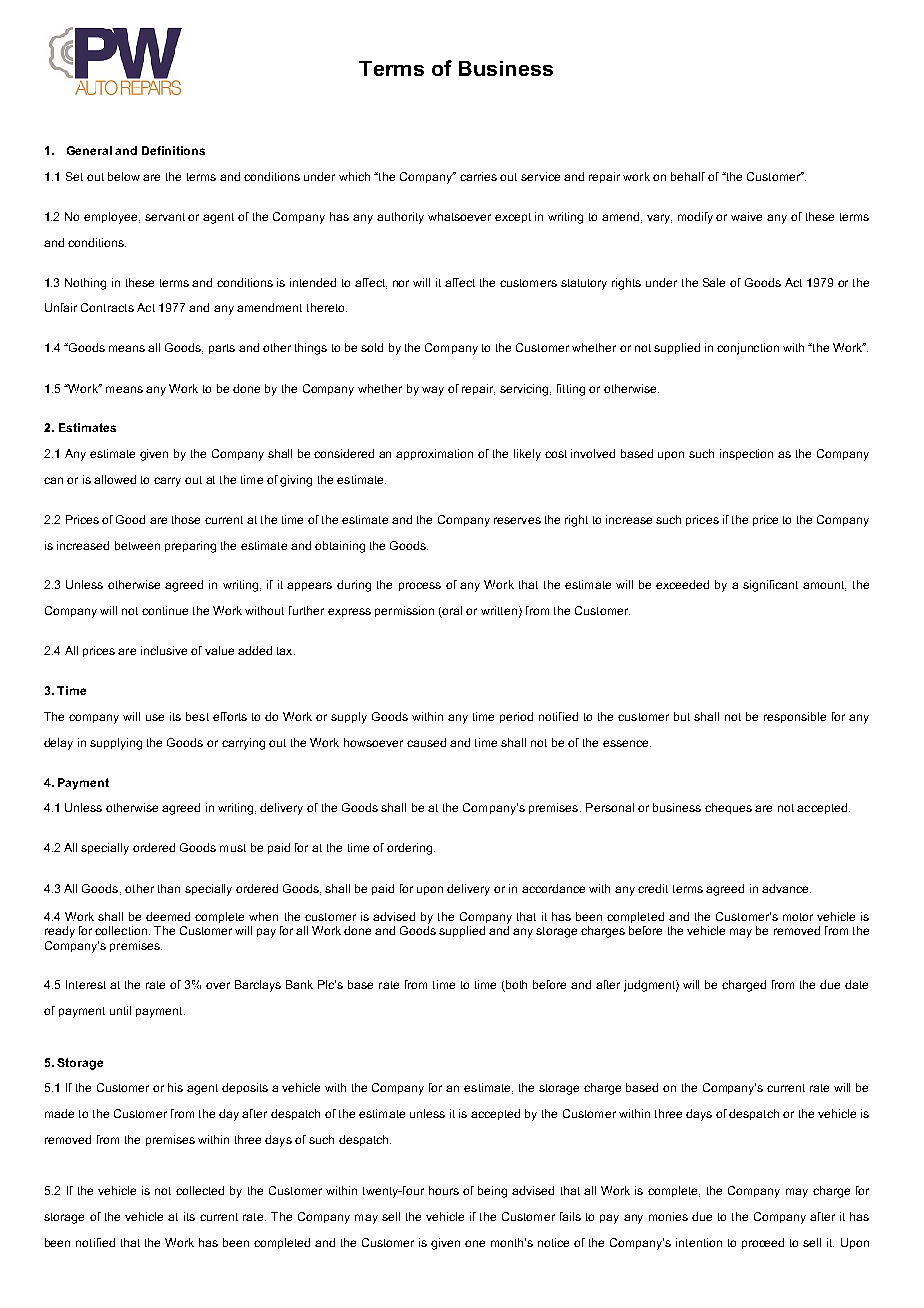 The image size is (924, 1308). I want to click on responsible, so click(795, 717).
